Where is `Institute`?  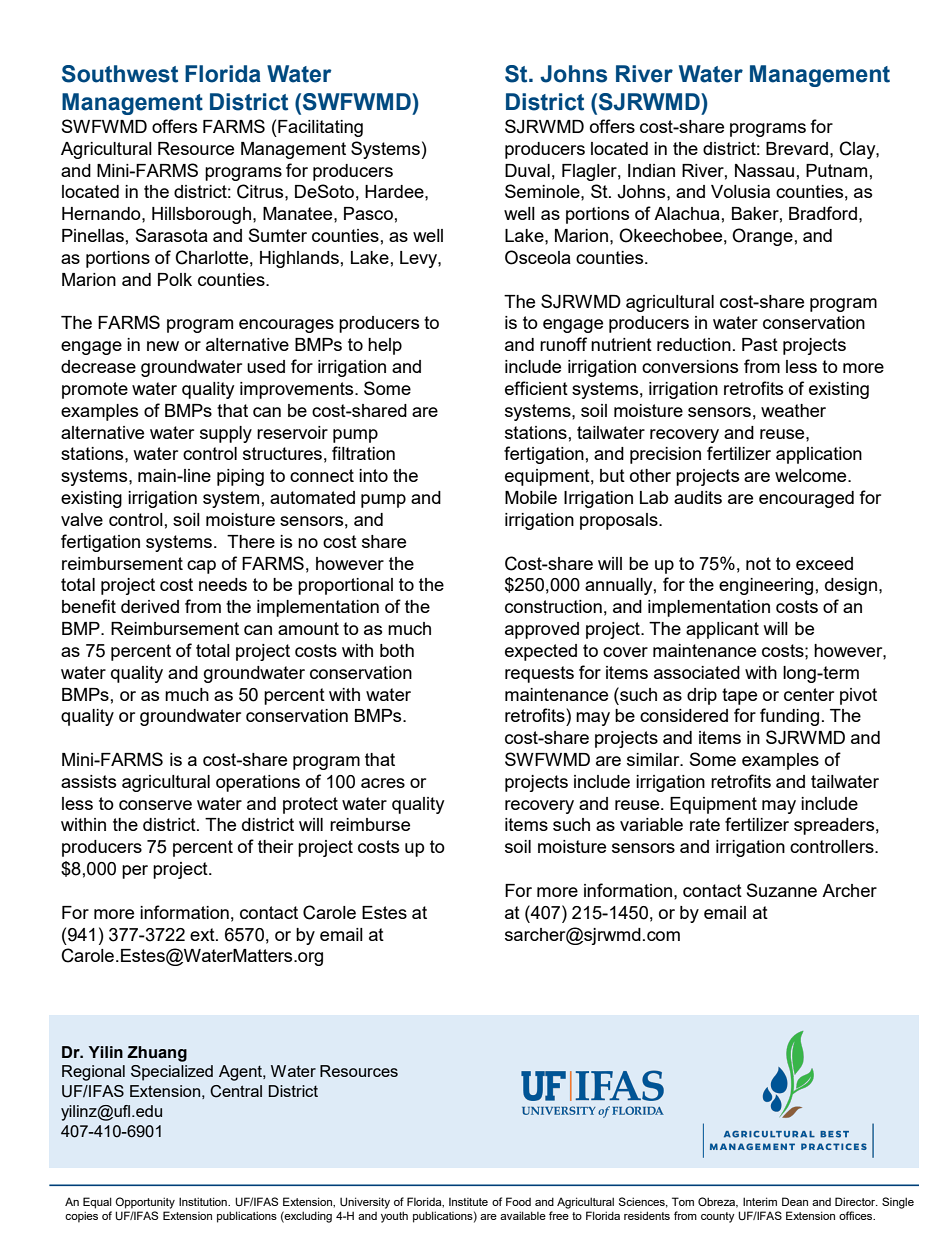 Institute is located at coordinates (468, 1202).
